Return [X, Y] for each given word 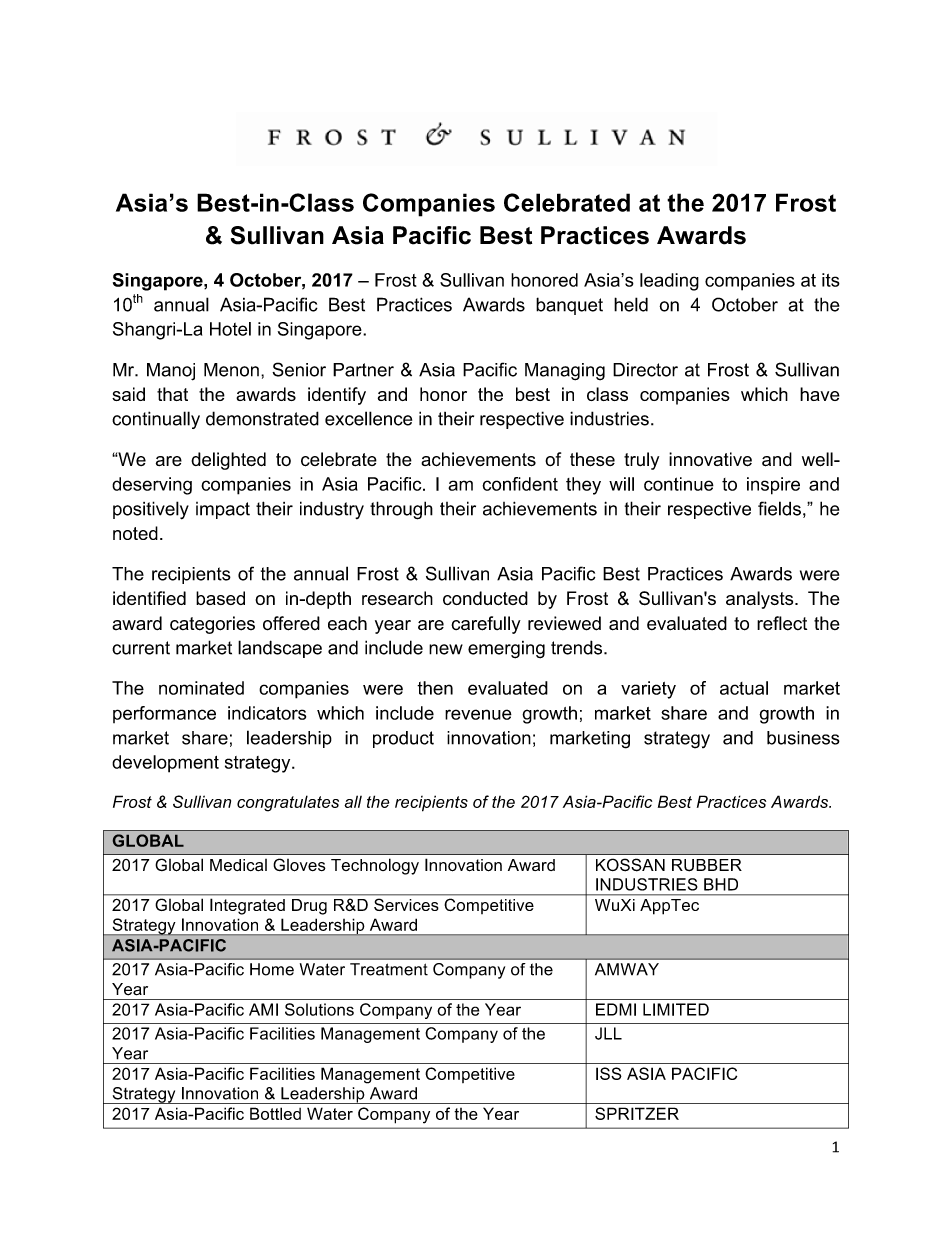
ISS [609, 1073]
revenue [478, 714]
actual [744, 688]
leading [669, 282]
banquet [569, 306]
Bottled [275, 1113]
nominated [201, 688]
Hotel [230, 329]
